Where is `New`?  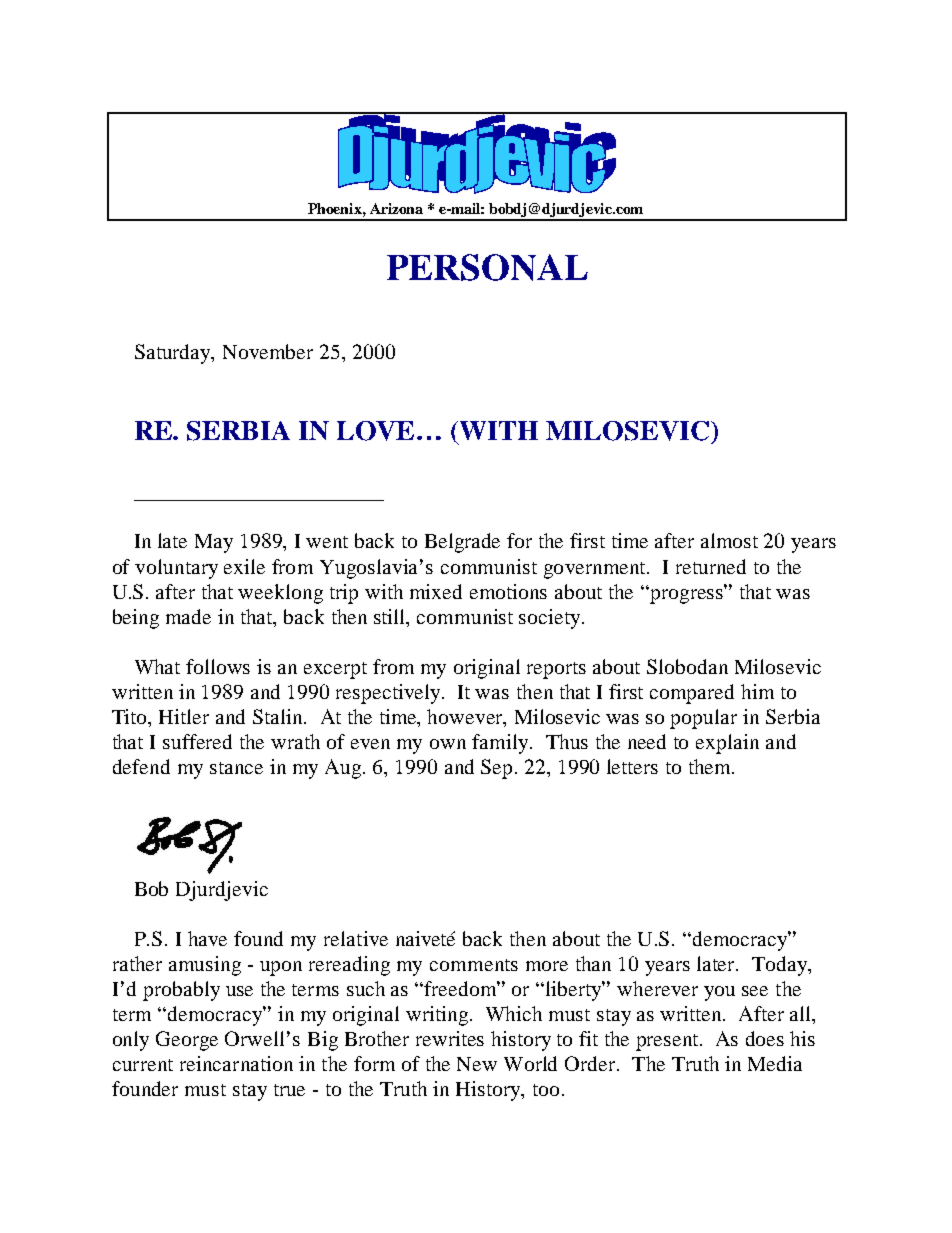 New is located at coordinates (477, 1064).
